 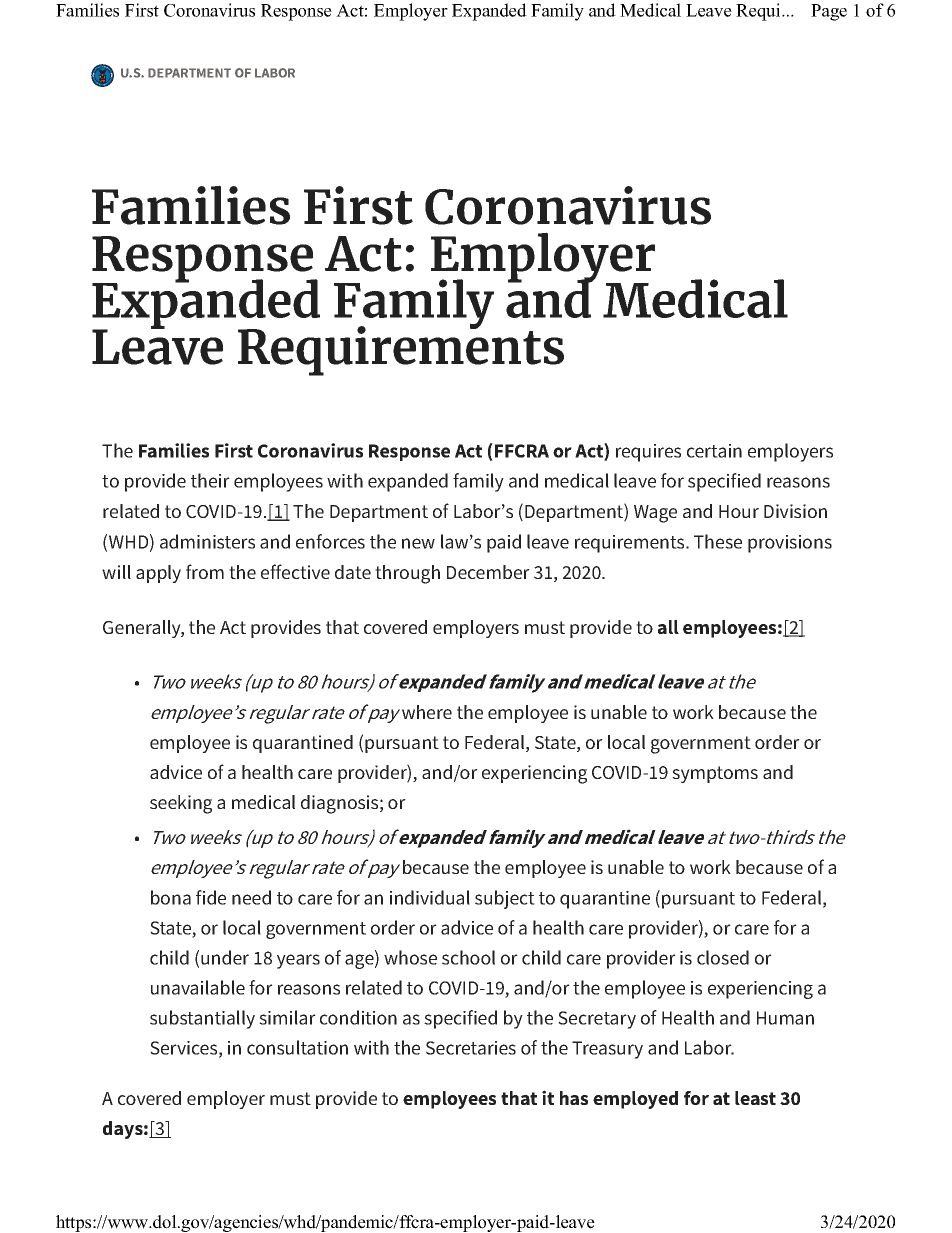 I want to click on substantially, so click(x=202, y=1019).
